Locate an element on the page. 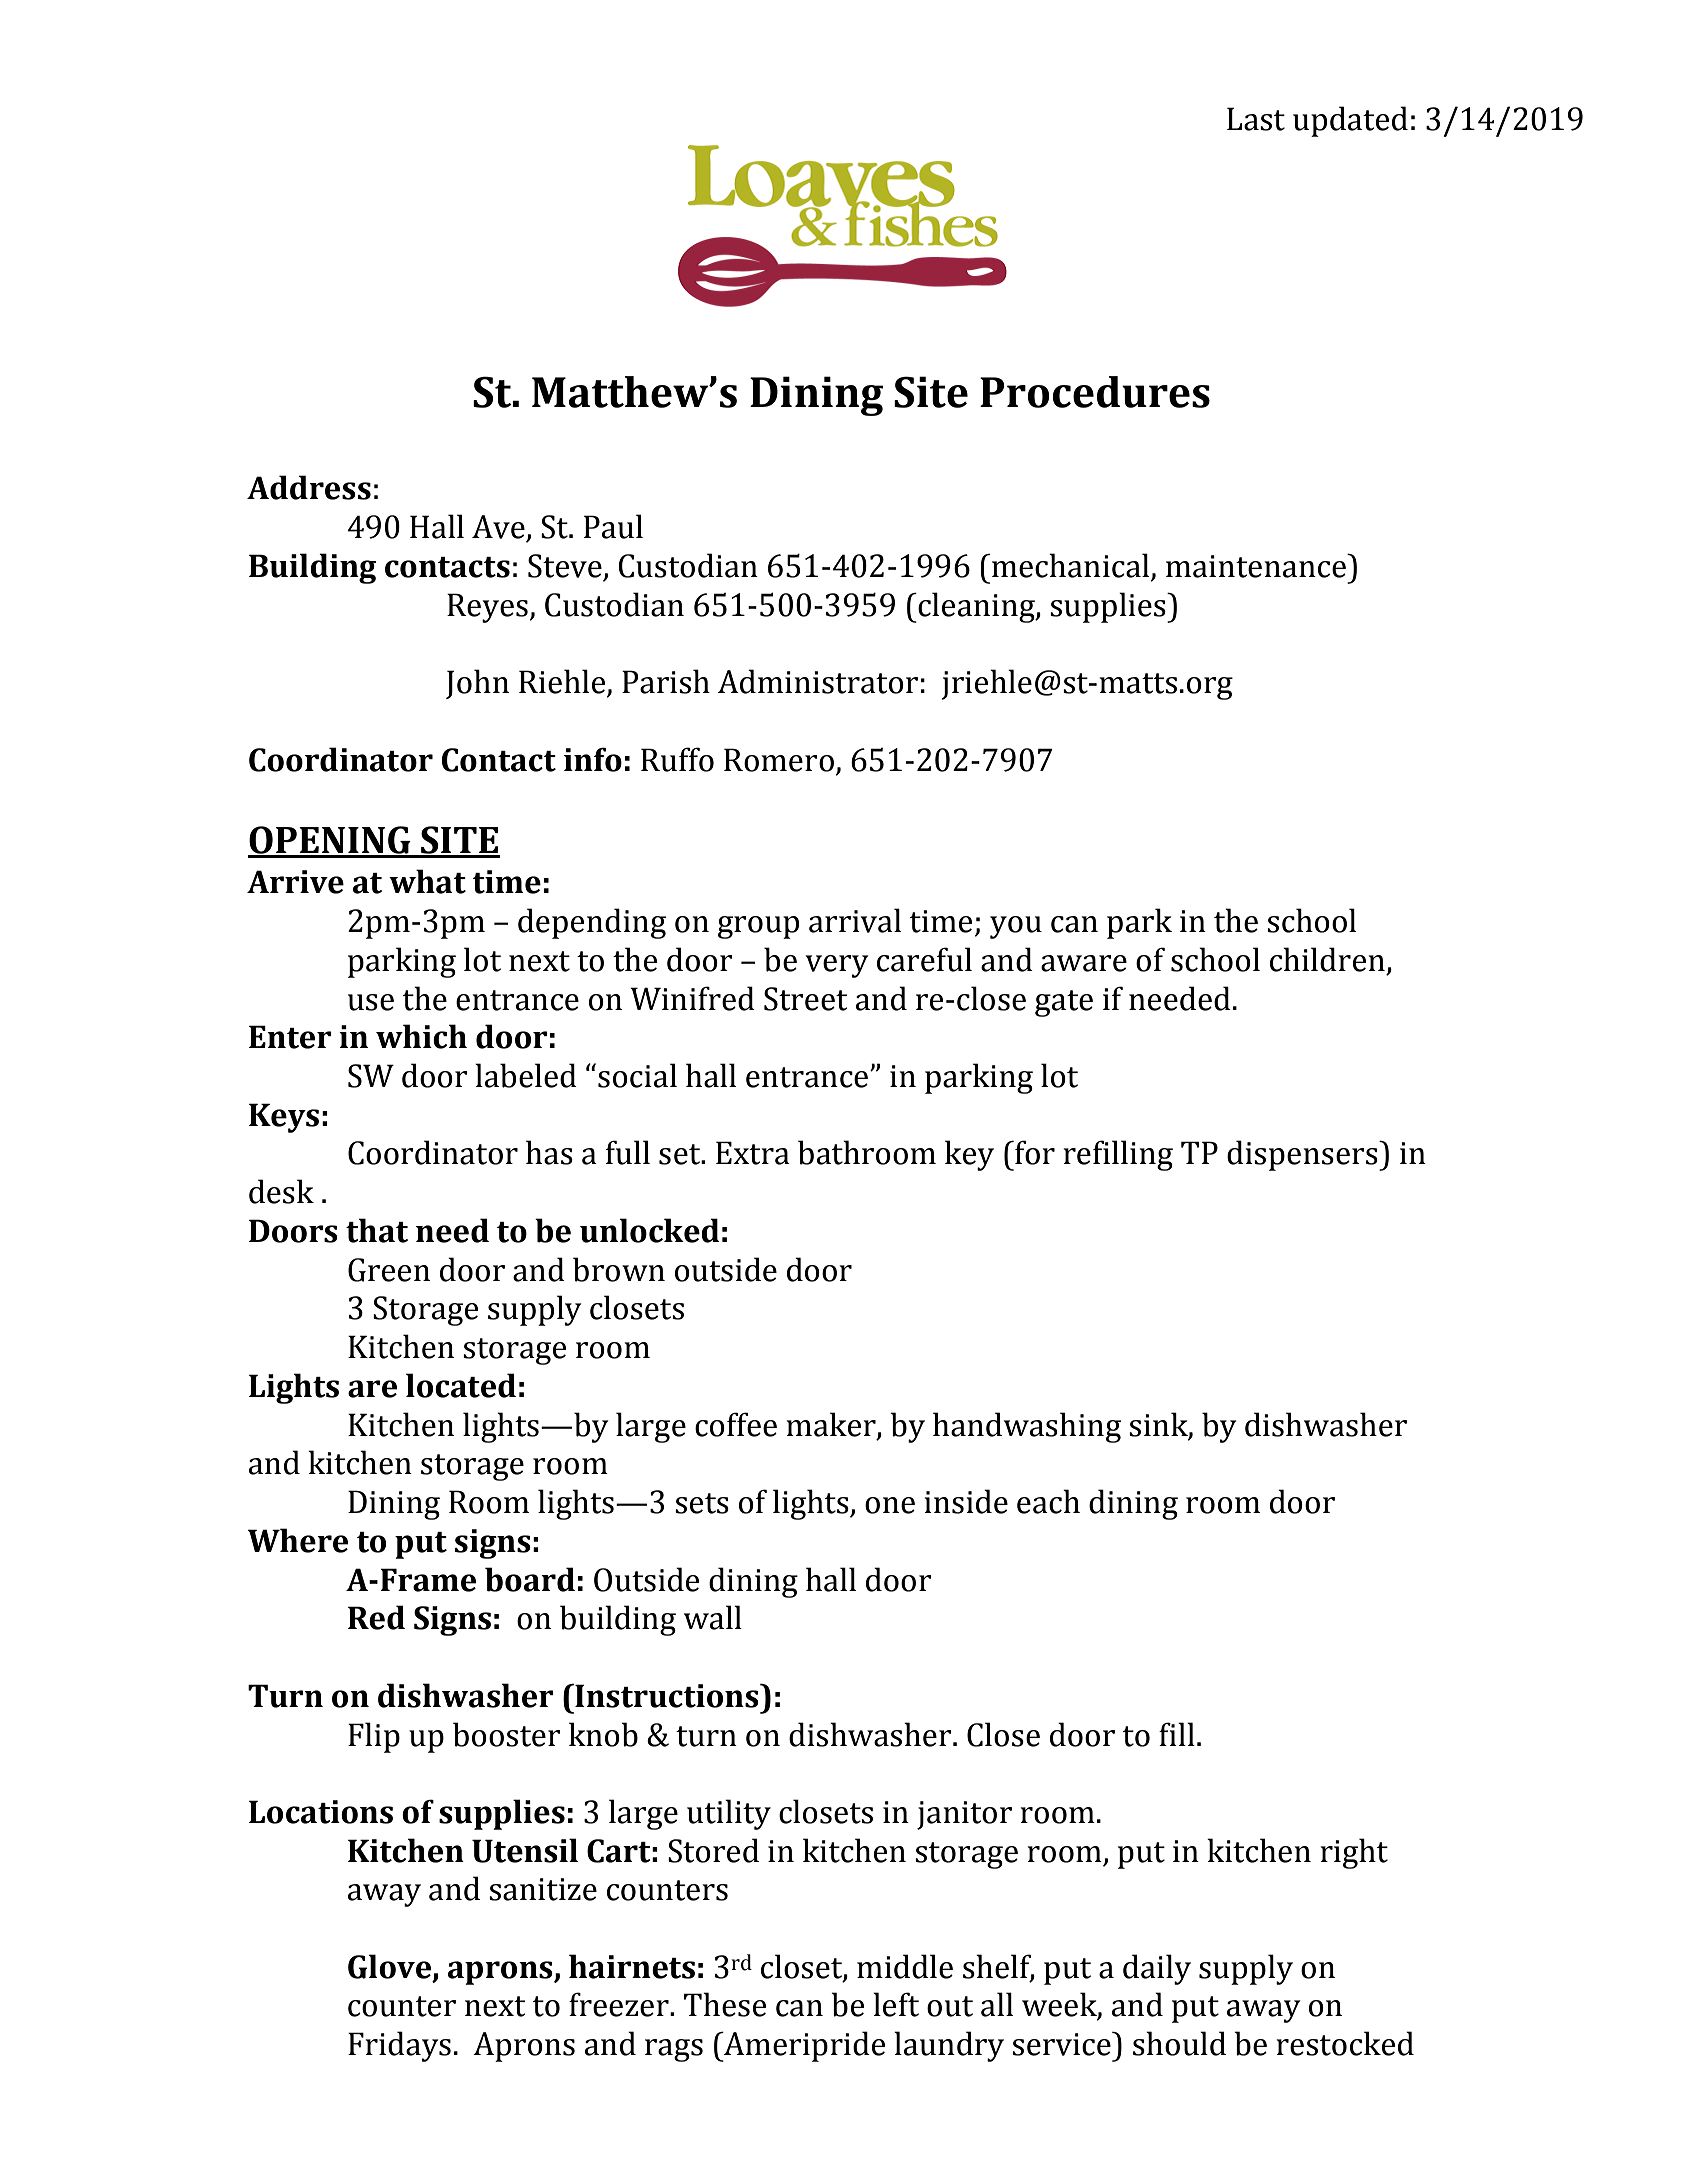 Image resolution: width=1684 pixels, height=2180 pixels. maker is located at coordinates (832, 1425).
